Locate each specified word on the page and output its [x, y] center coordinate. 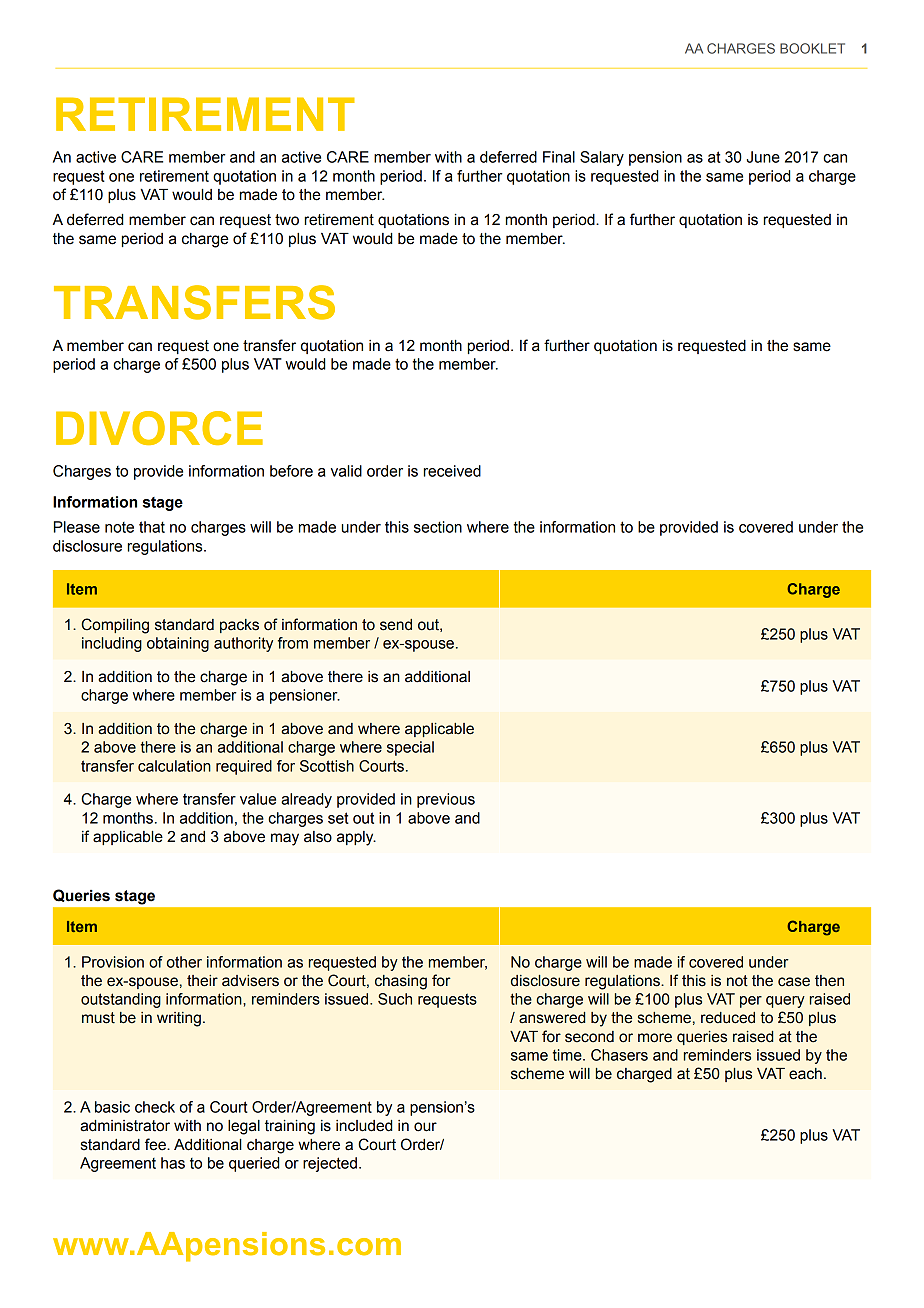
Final [559, 157]
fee [156, 1144]
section [438, 527]
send [396, 625]
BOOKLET [812, 48]
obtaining [178, 644]
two [287, 220]
